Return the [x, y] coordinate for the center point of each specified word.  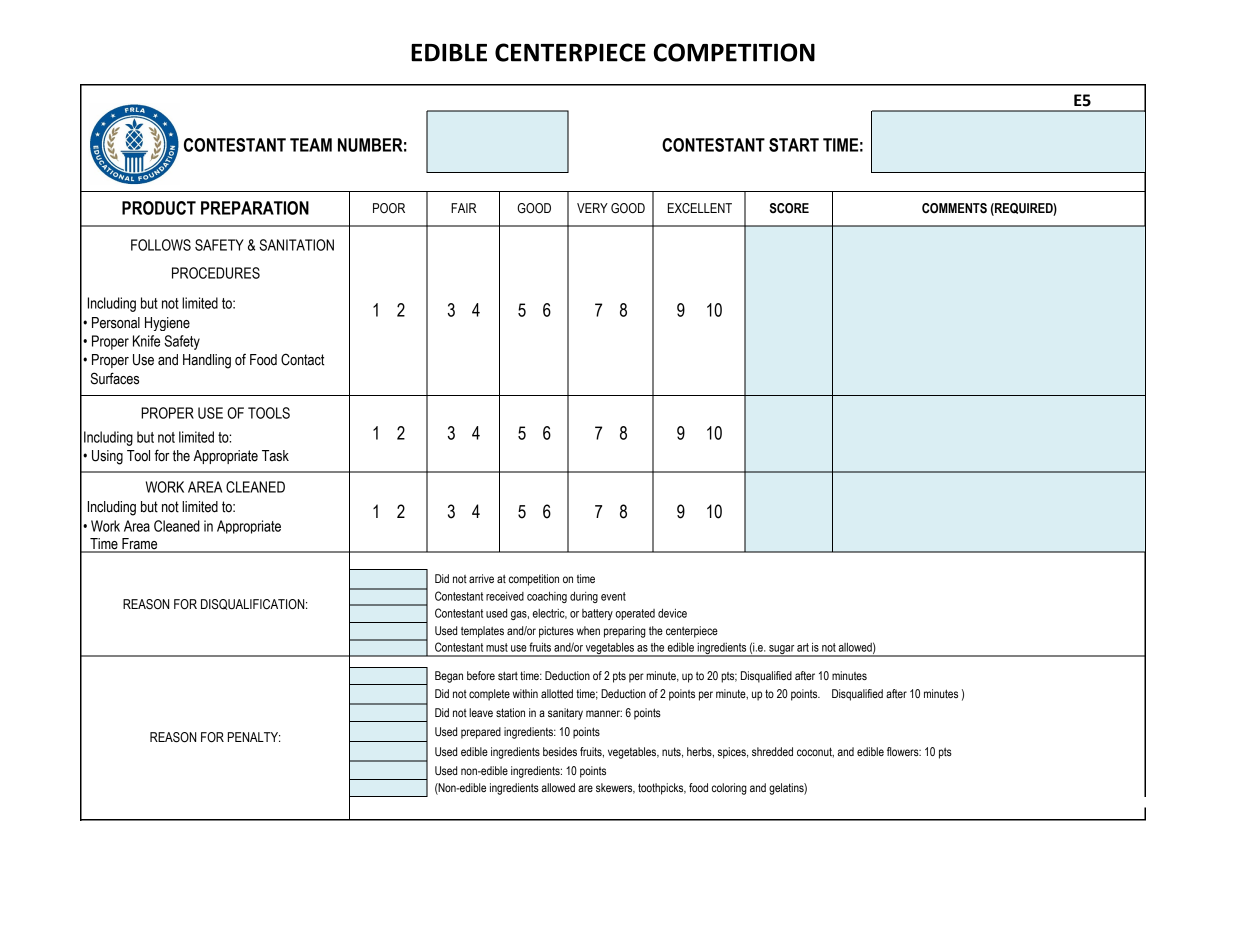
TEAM [311, 145]
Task [275, 456]
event [613, 596]
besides [560, 751]
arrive [481, 578]
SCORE [789, 208]
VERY [592, 208]
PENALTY [254, 737]
